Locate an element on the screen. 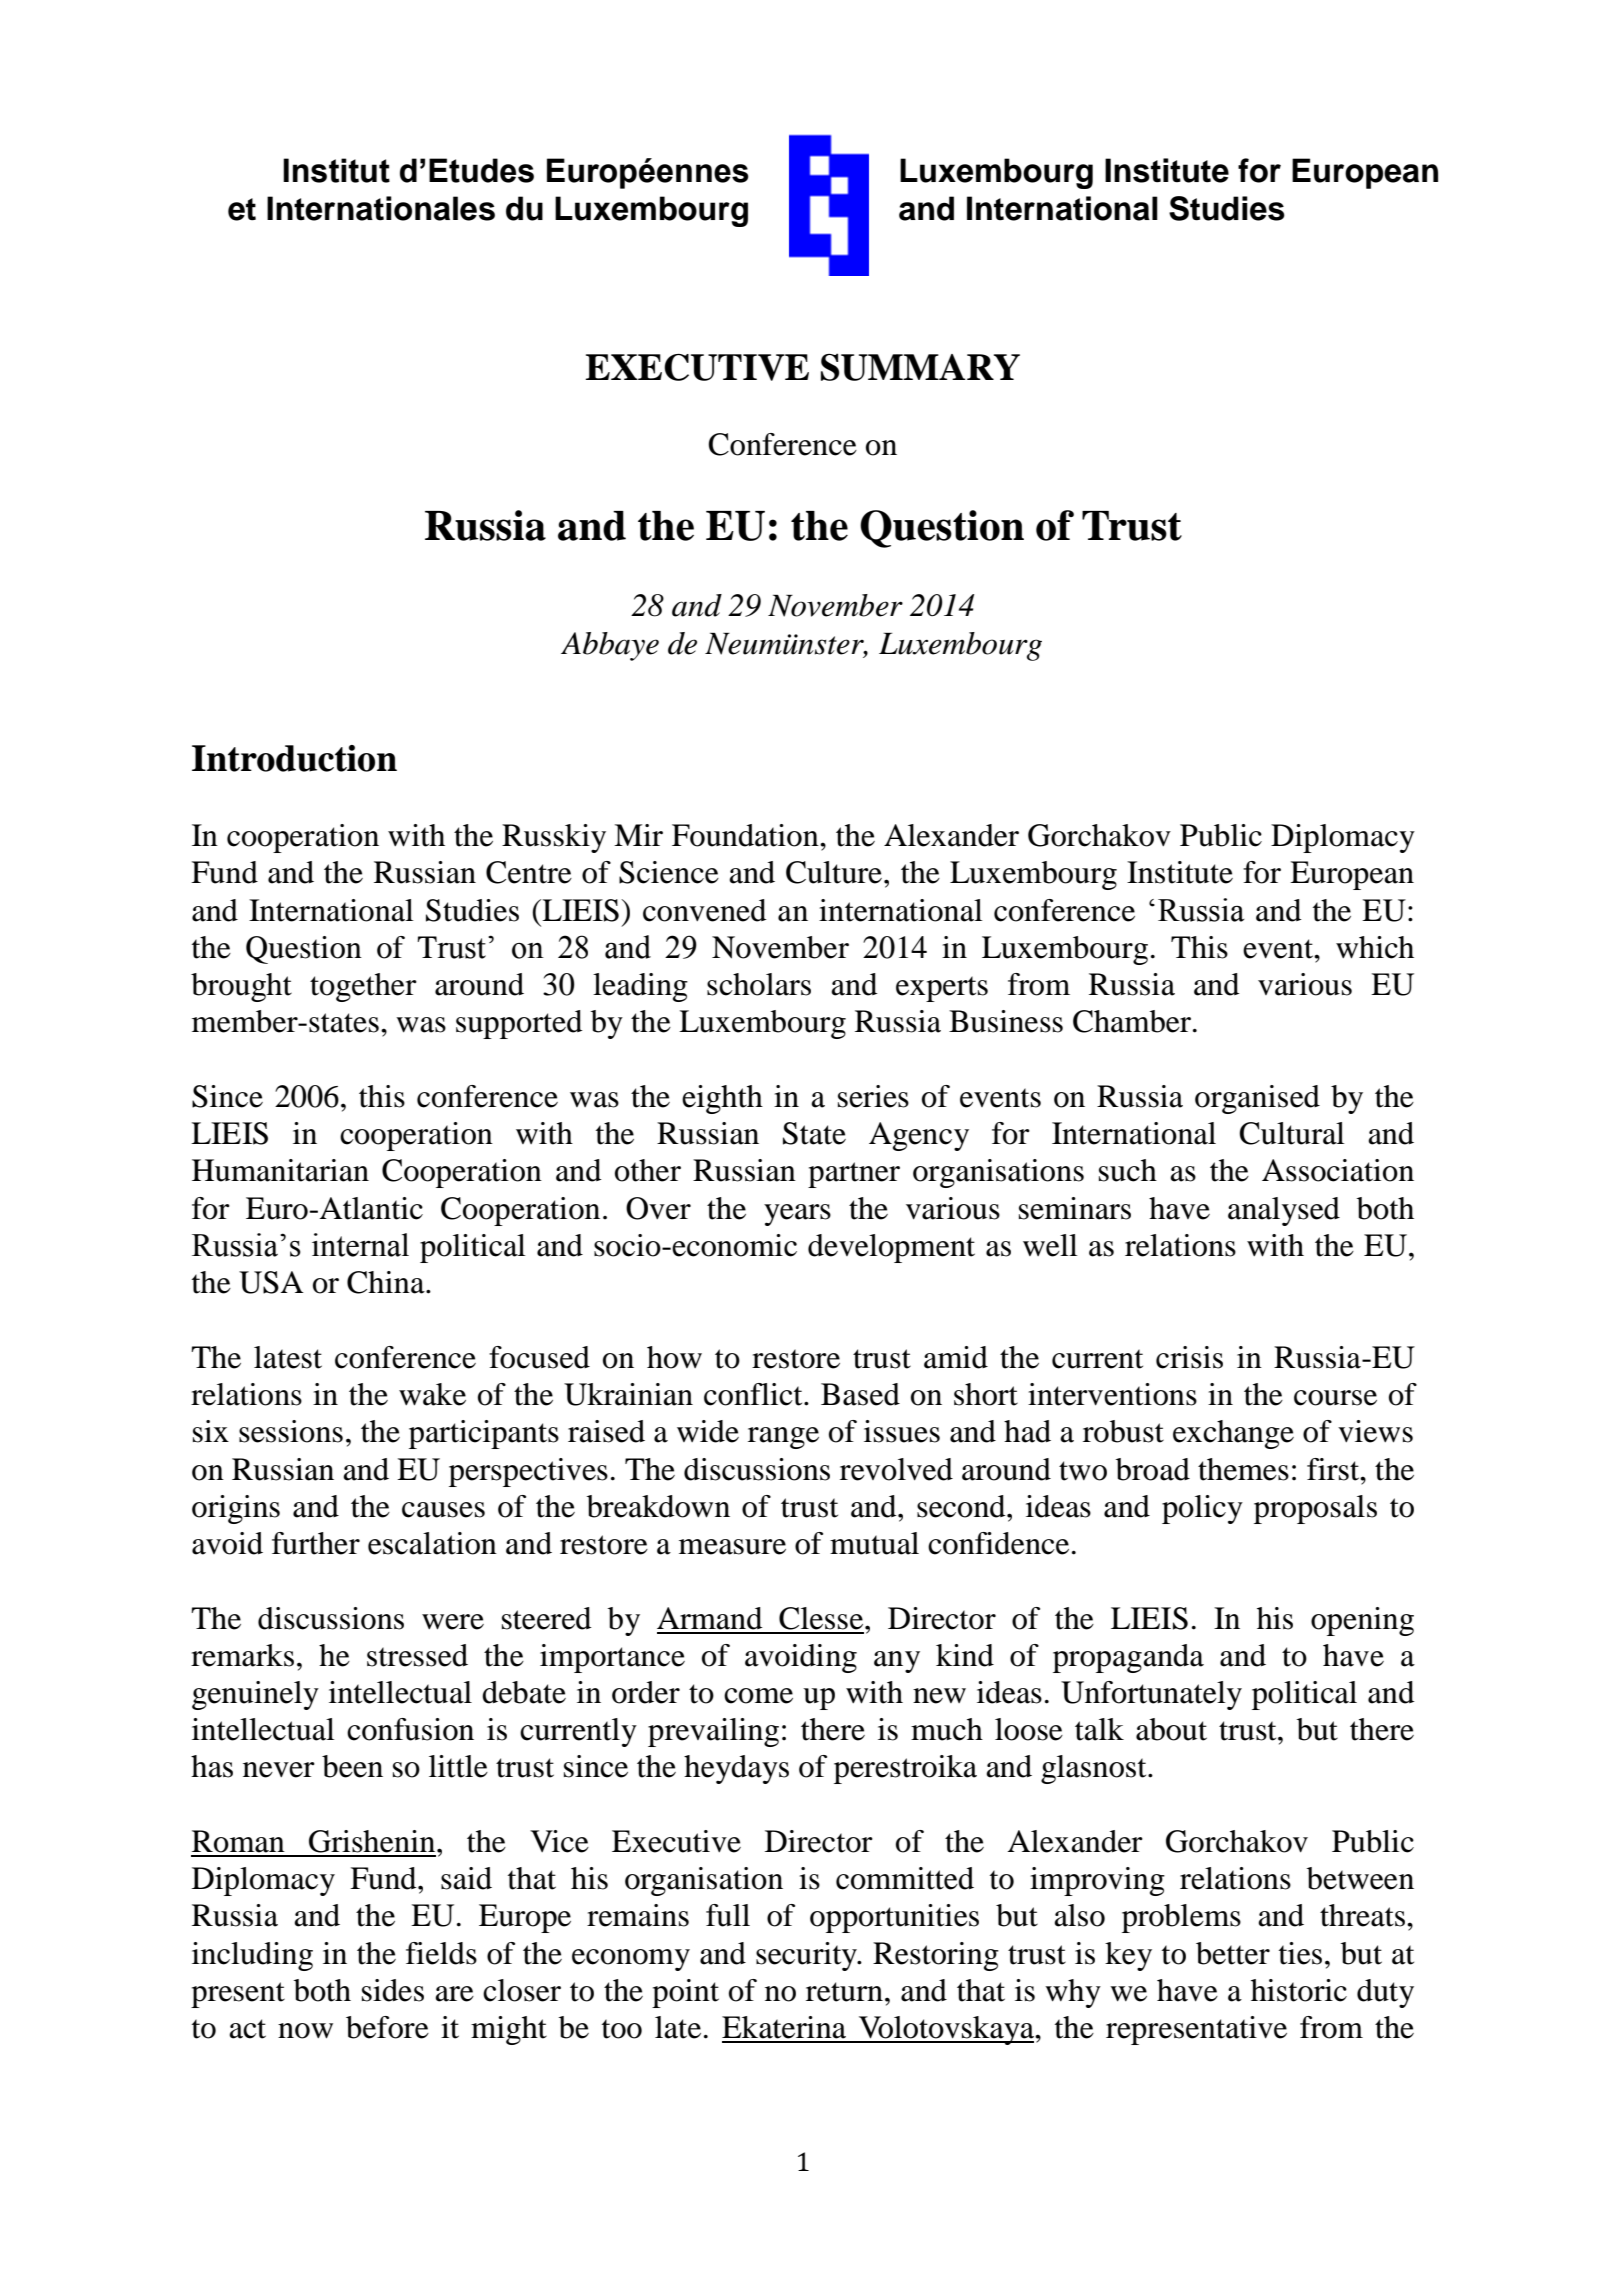 This screenshot has width=1606, height=2273. which is located at coordinates (1375, 947).
